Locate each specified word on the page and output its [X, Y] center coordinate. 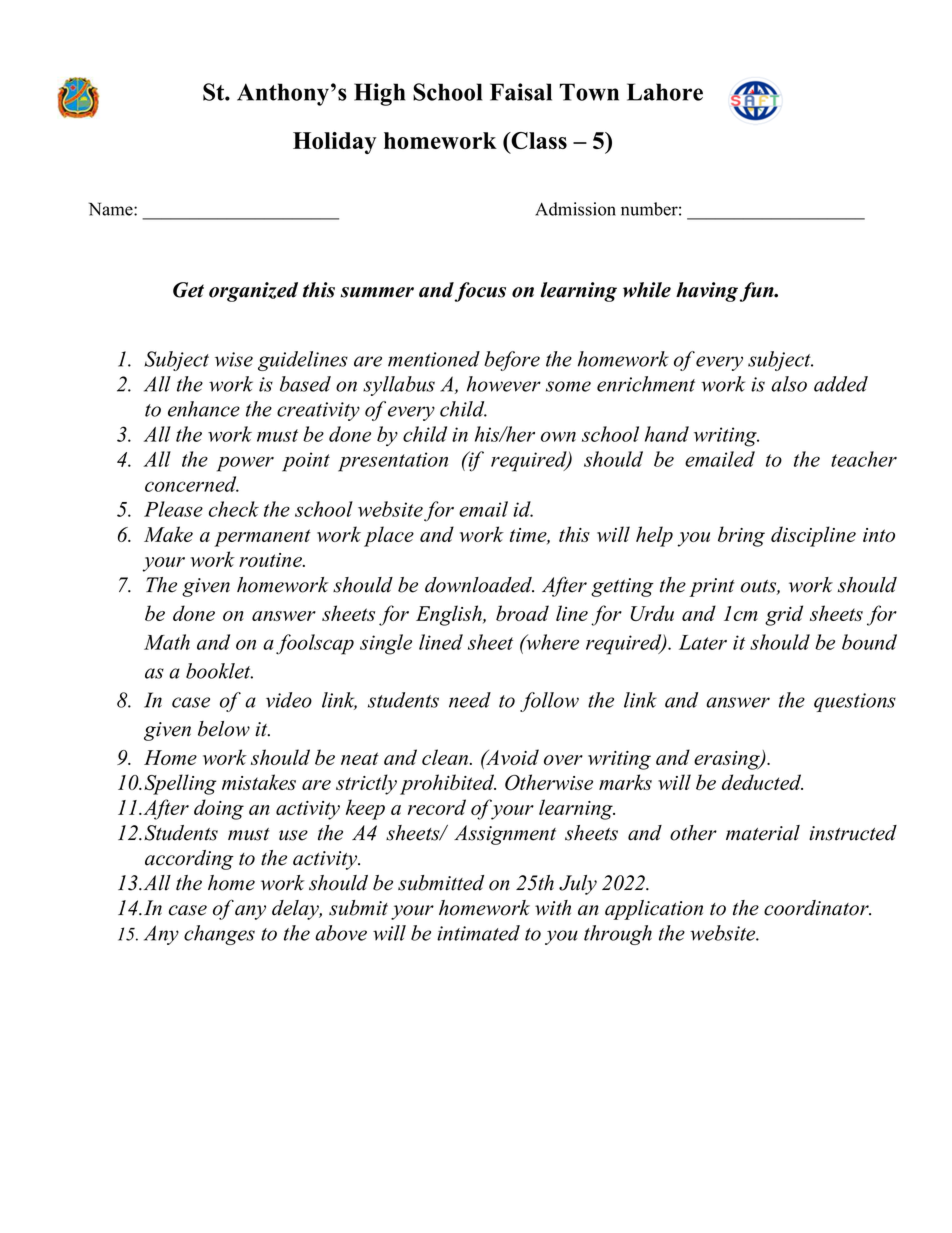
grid [784, 615]
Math [167, 642]
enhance [204, 409]
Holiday [334, 143]
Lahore [665, 92]
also [789, 384]
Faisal [521, 92]
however [504, 384]
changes [219, 935]
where [551, 642]
